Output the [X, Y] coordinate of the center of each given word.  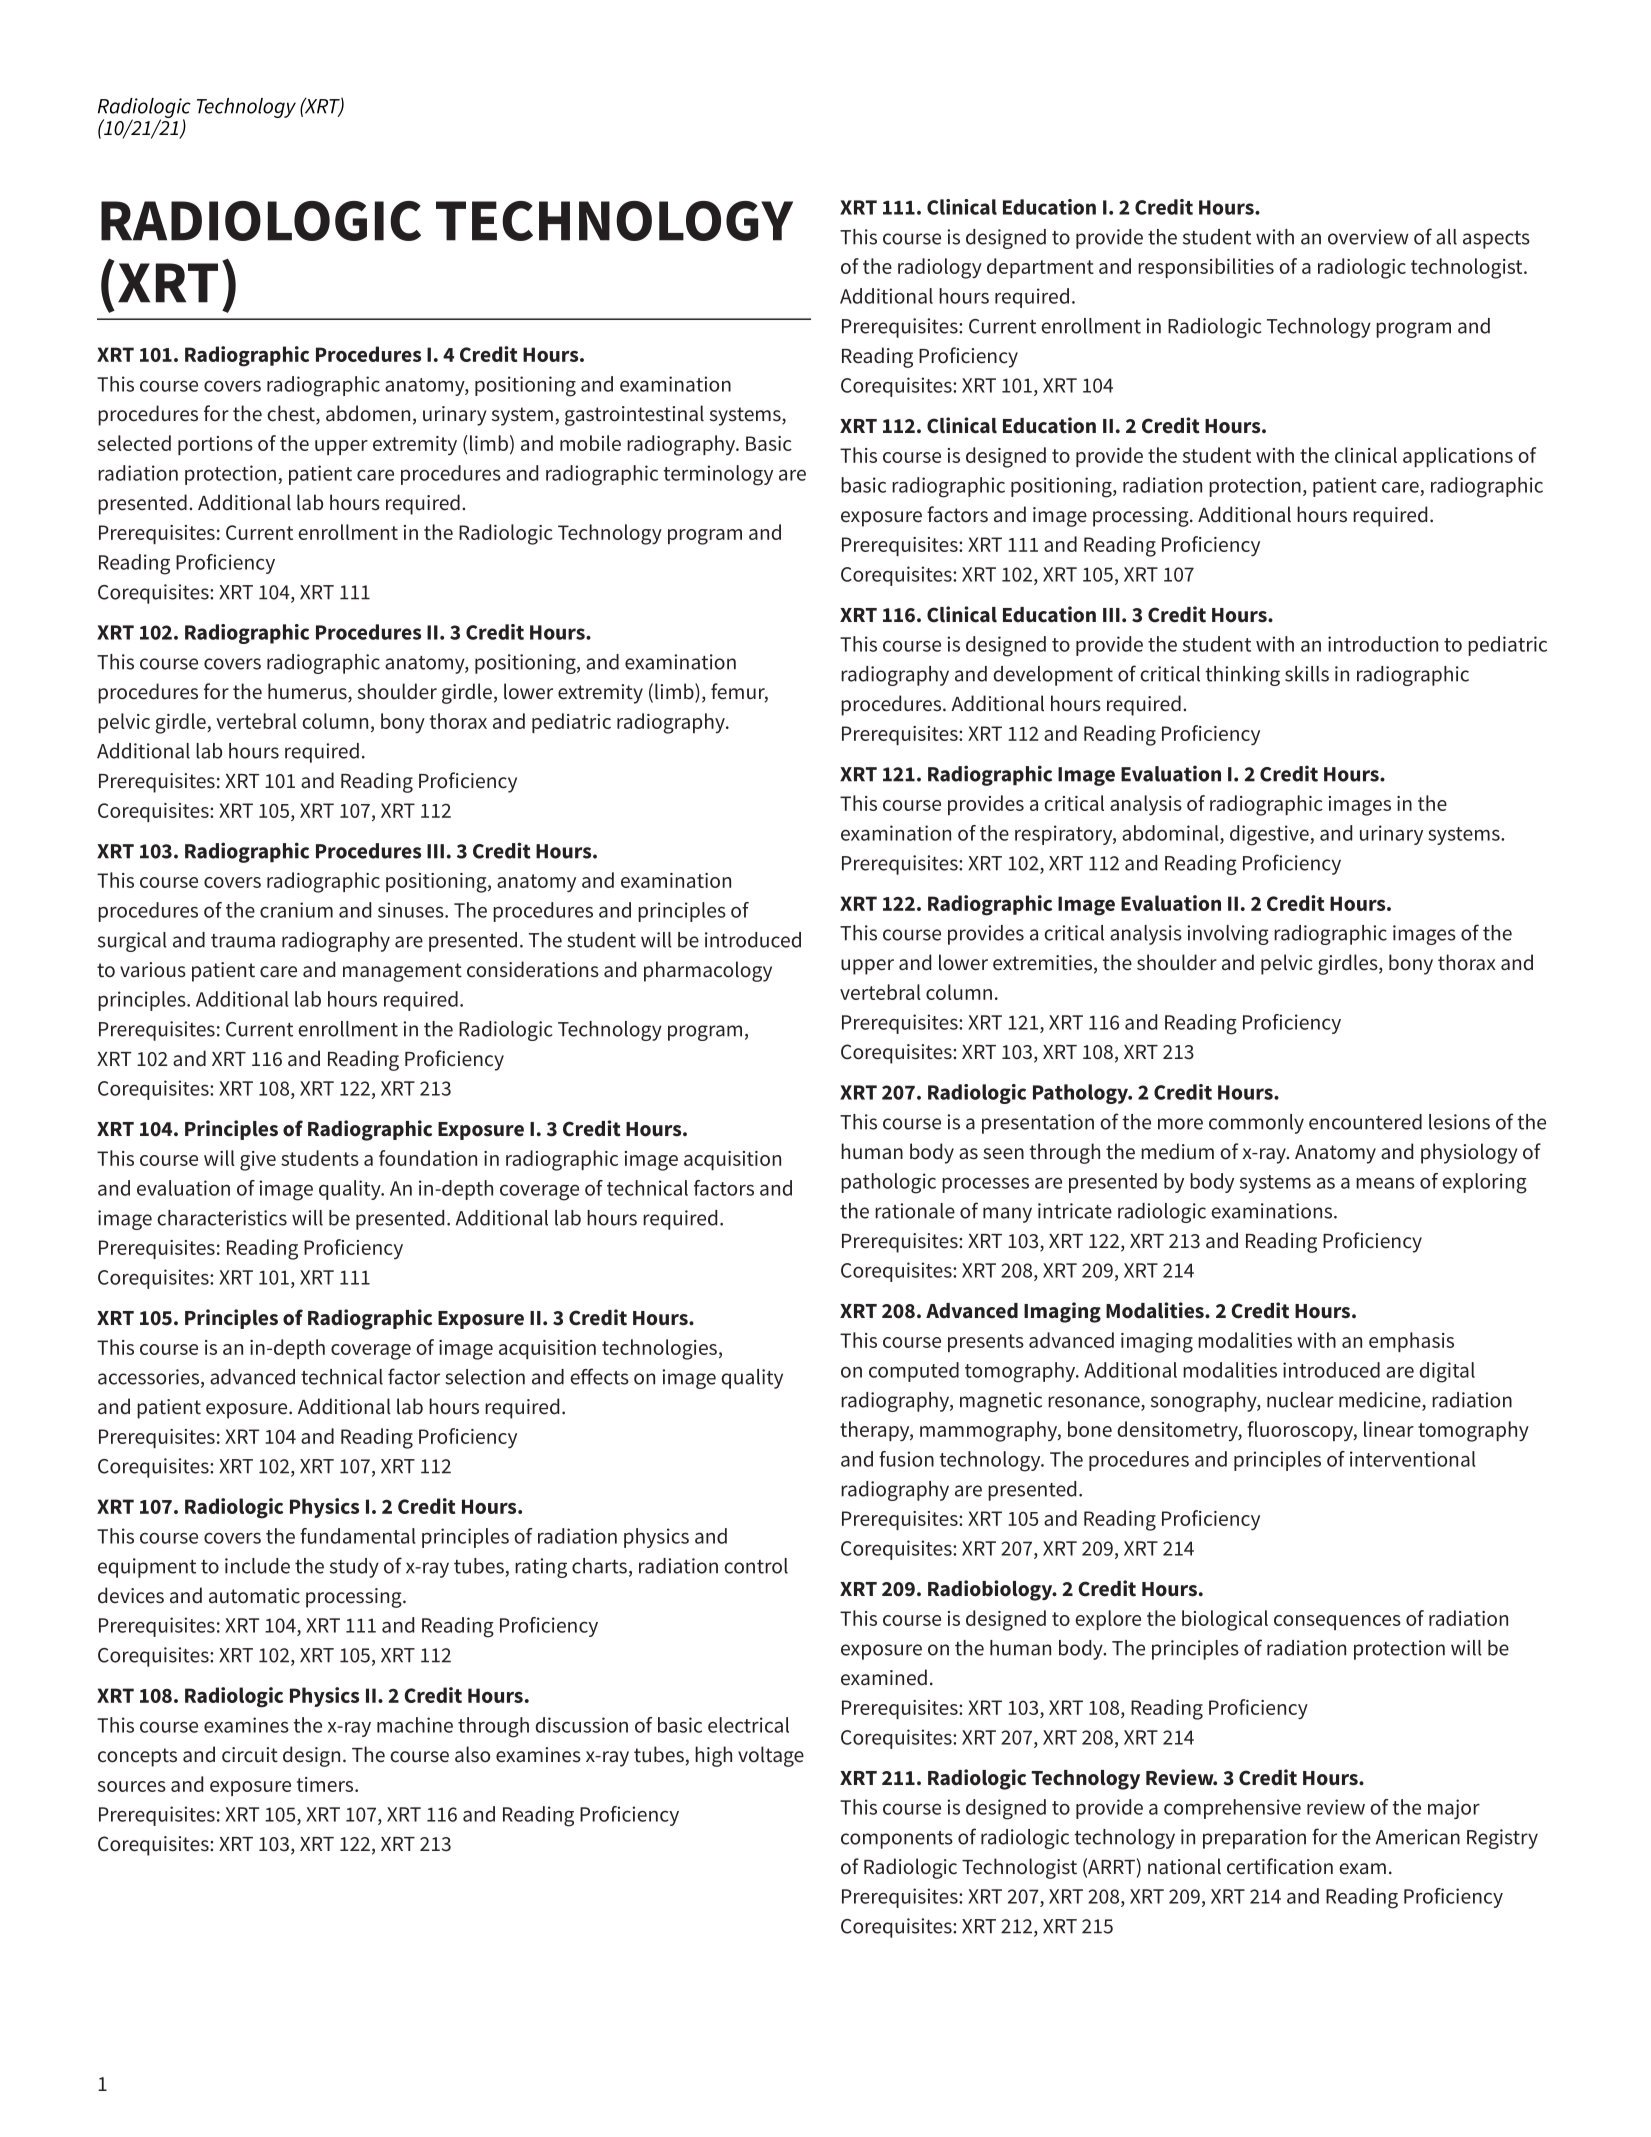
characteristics [222, 1218]
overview [1368, 237]
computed [914, 1372]
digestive [1270, 835]
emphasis [1411, 1342]
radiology [940, 268]
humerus [308, 692]
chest [292, 414]
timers [326, 1784]
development [1053, 676]
